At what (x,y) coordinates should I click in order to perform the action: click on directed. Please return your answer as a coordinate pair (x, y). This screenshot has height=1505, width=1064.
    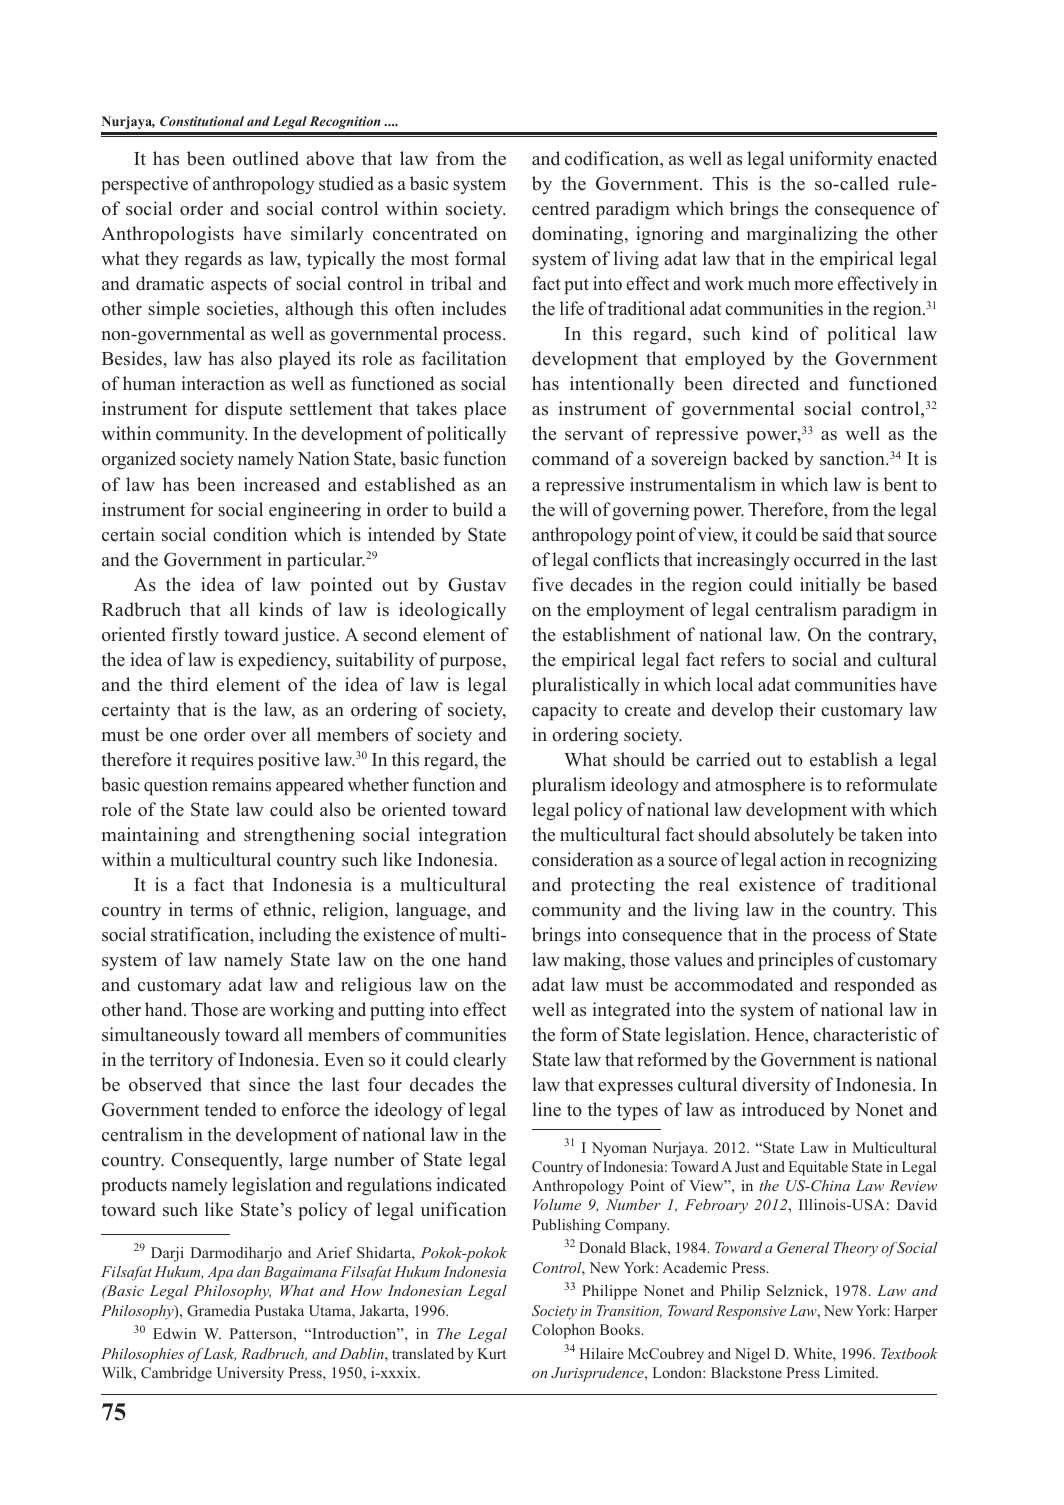
    Looking at the image, I should click on (766, 383).
